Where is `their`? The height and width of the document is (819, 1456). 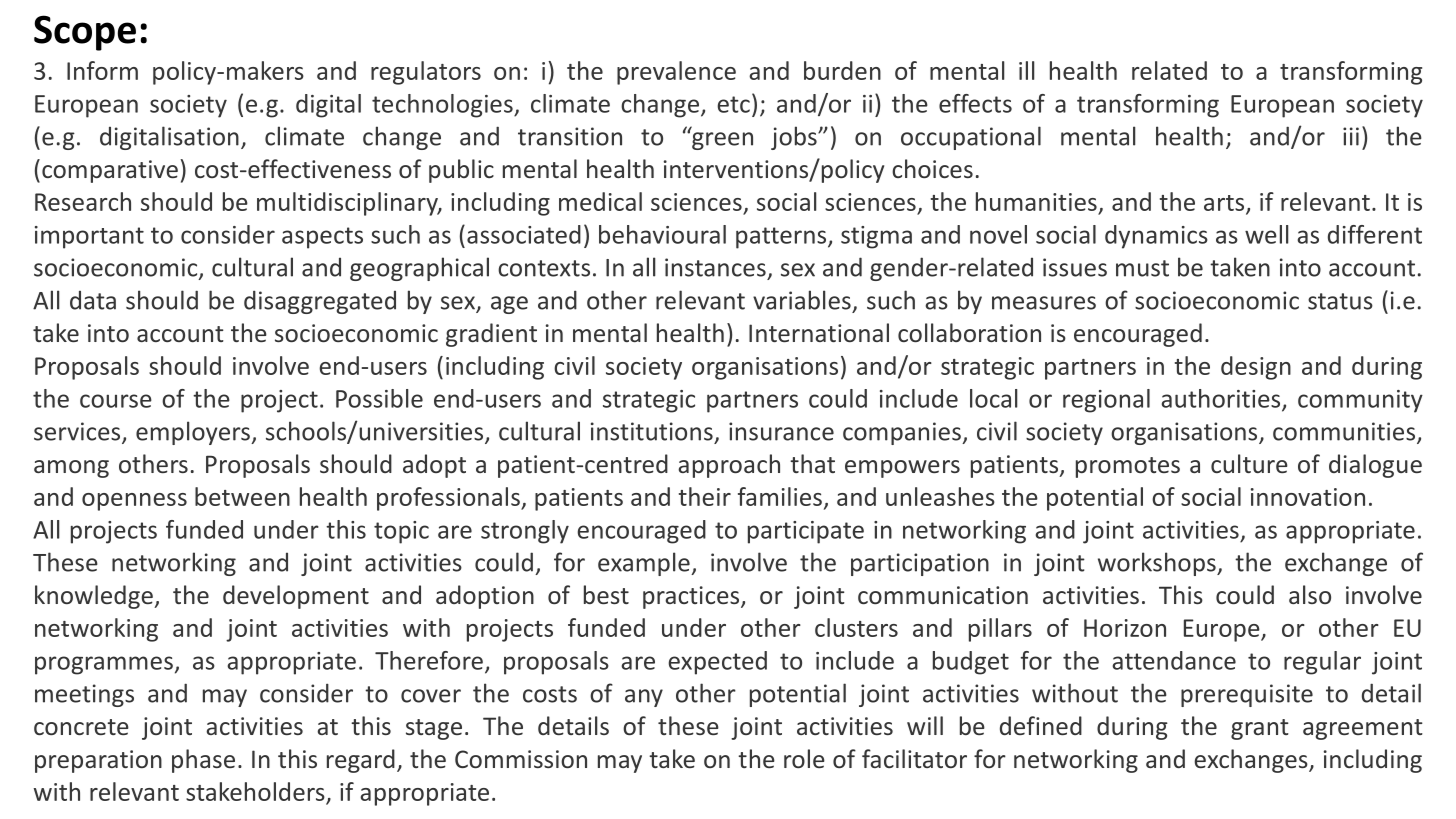
their is located at coordinates (705, 496).
